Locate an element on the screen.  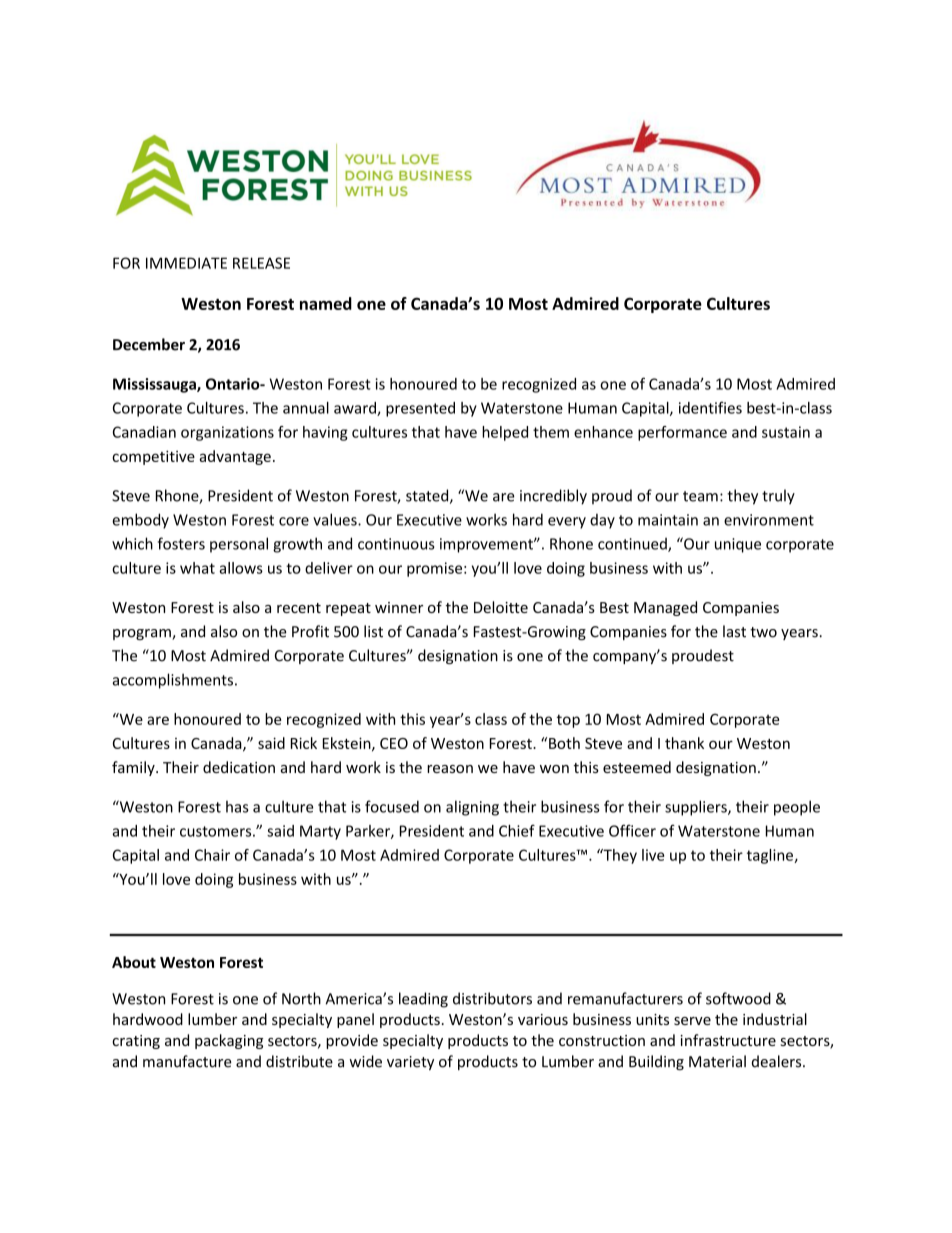
what is located at coordinates (197, 568).
